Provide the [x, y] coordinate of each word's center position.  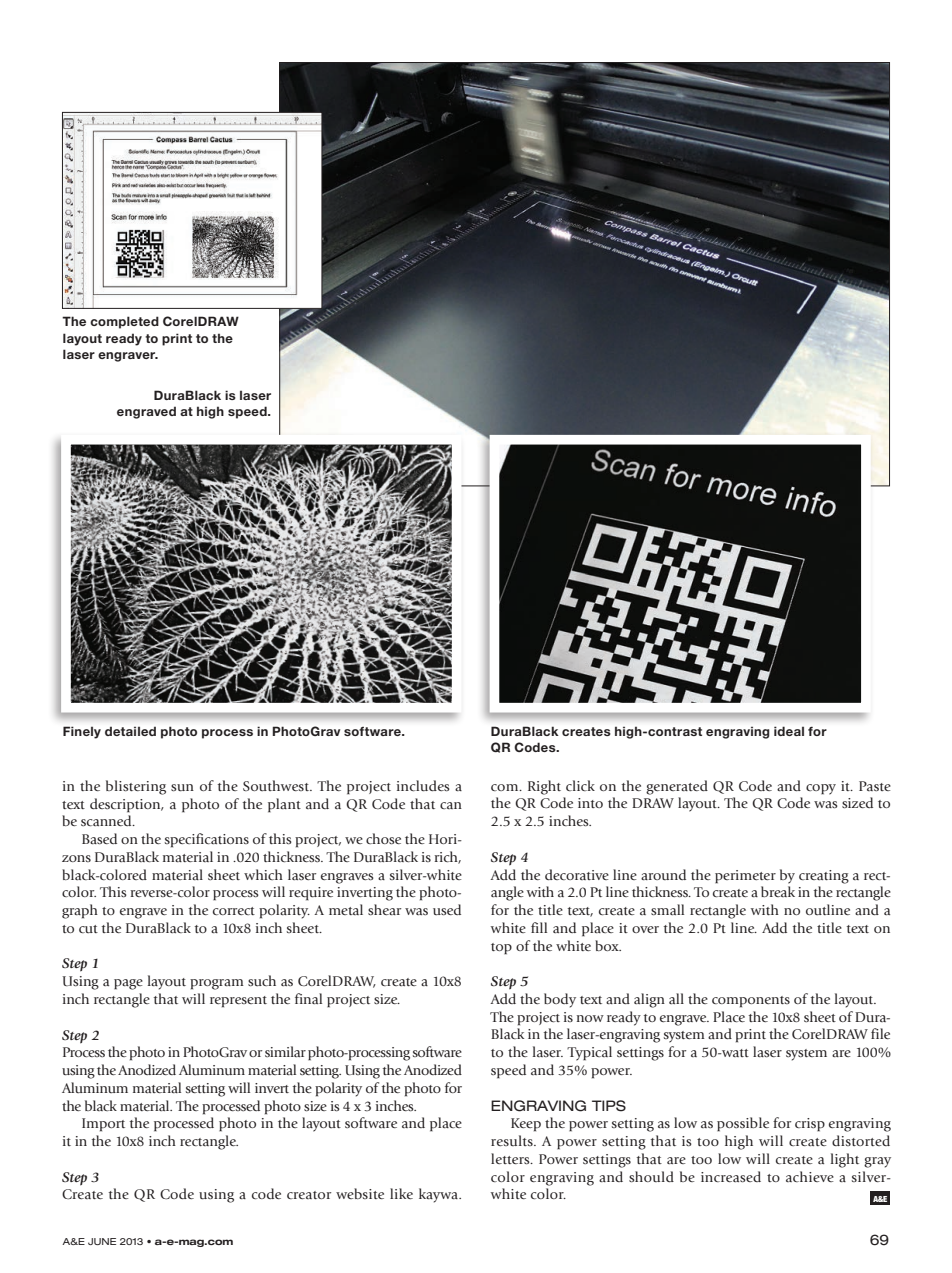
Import [103, 1125]
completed [124, 322]
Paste [875, 786]
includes [423, 786]
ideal [789, 731]
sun [182, 788]
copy [821, 789]
